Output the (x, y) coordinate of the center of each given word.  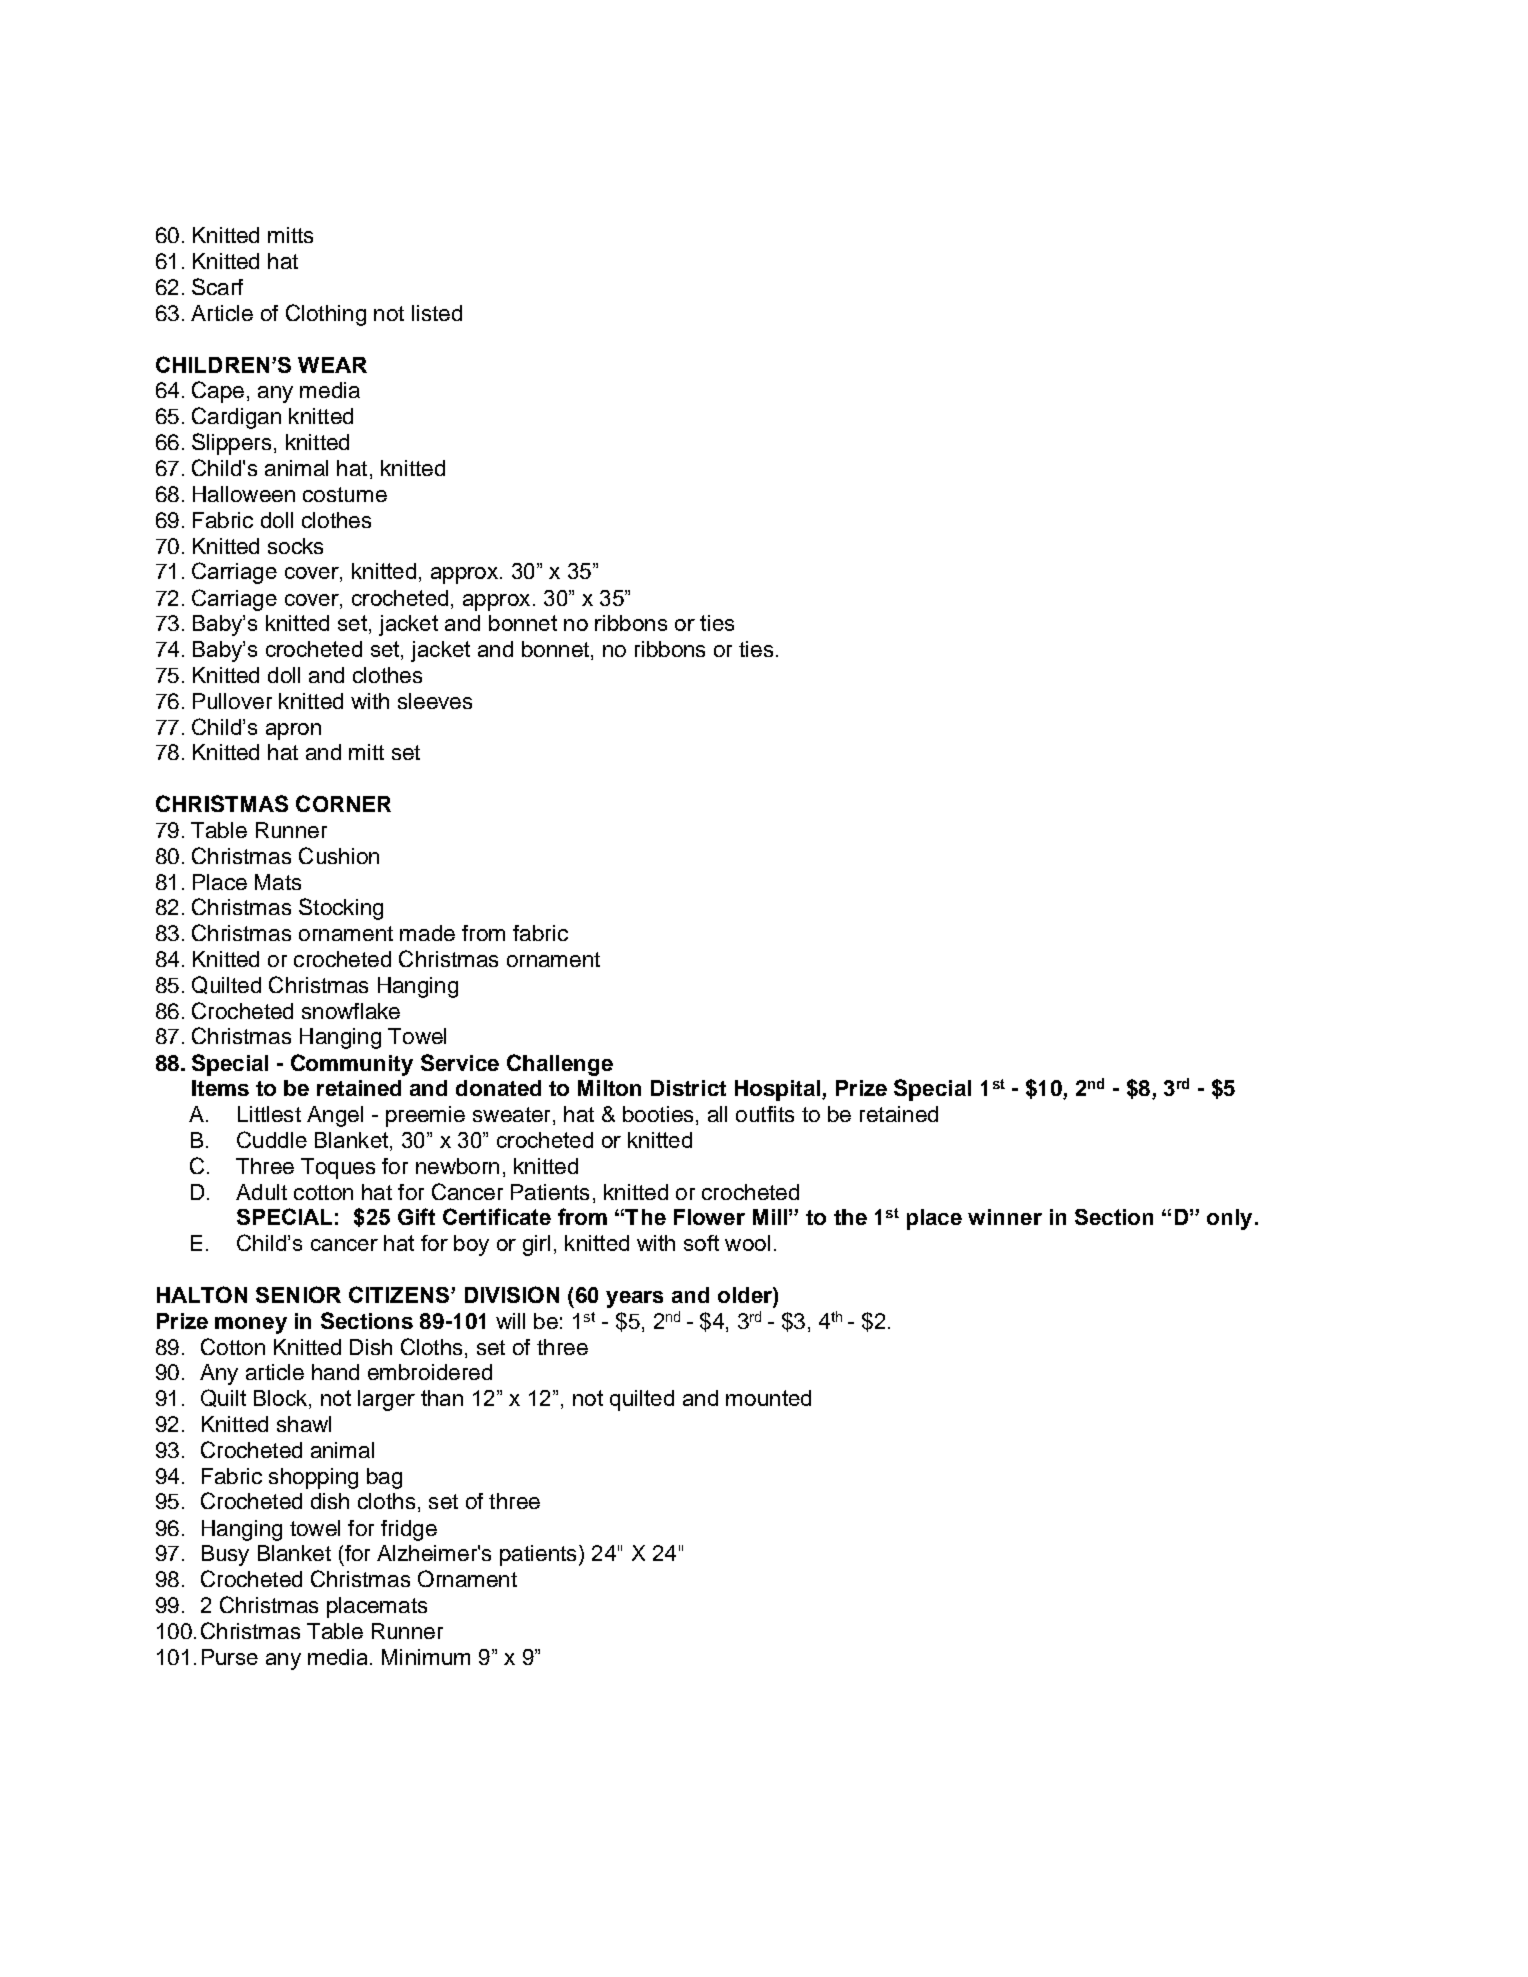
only (1229, 1219)
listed (437, 313)
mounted (768, 1398)
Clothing (326, 315)
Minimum (426, 1657)
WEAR (332, 365)
